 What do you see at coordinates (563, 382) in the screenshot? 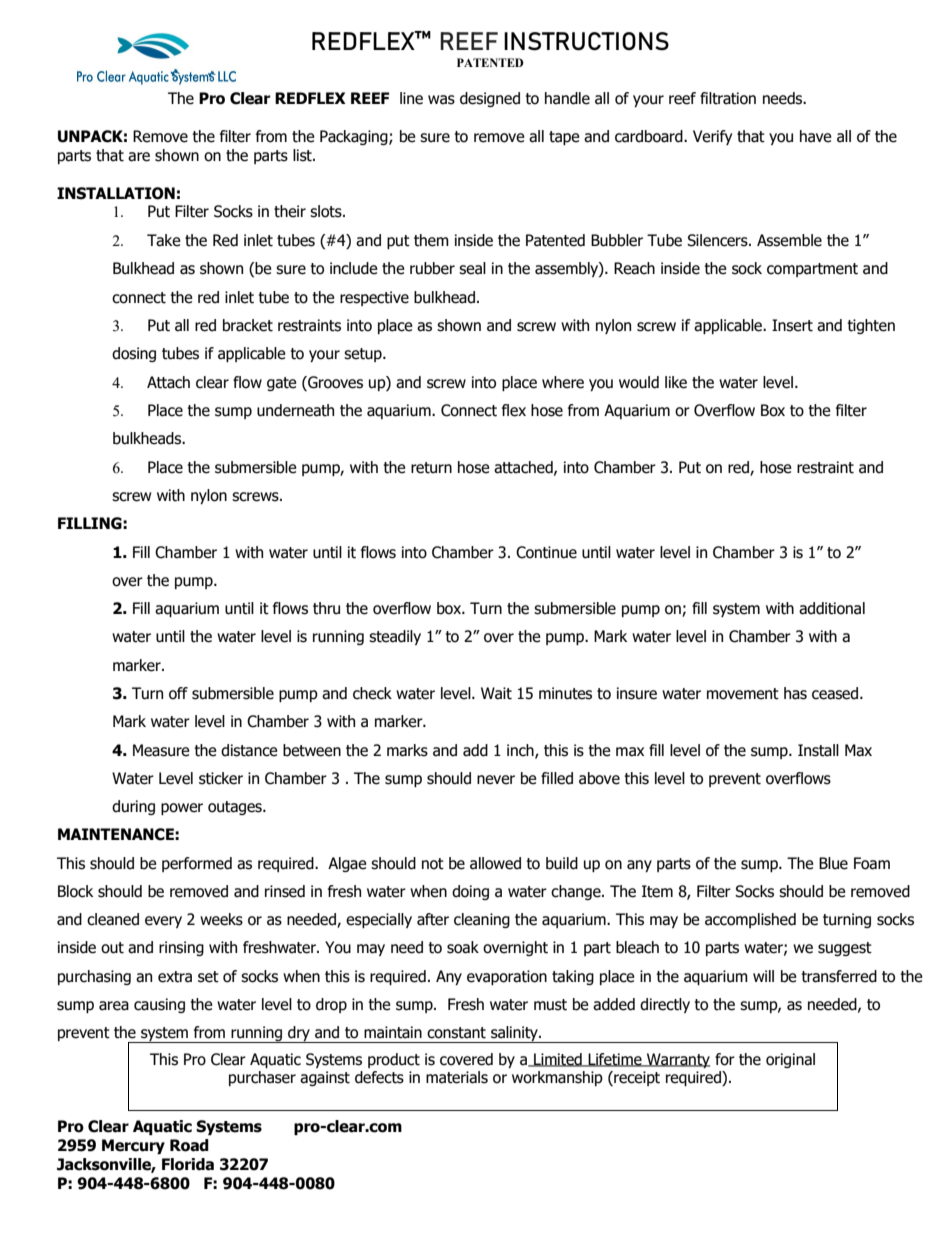
I see `where` at bounding box center [563, 382].
